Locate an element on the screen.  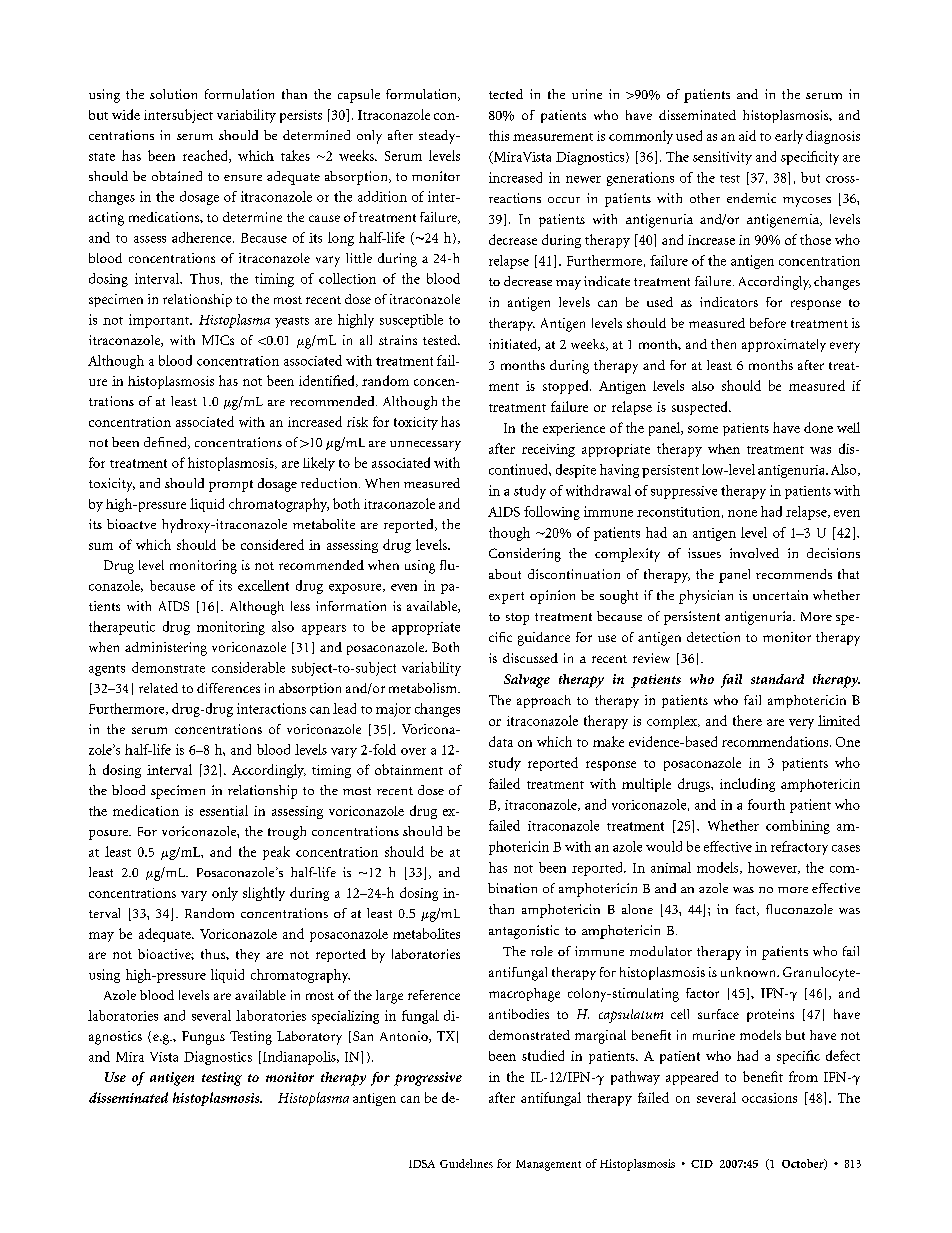
antagonistic is located at coordinates (524, 932).
